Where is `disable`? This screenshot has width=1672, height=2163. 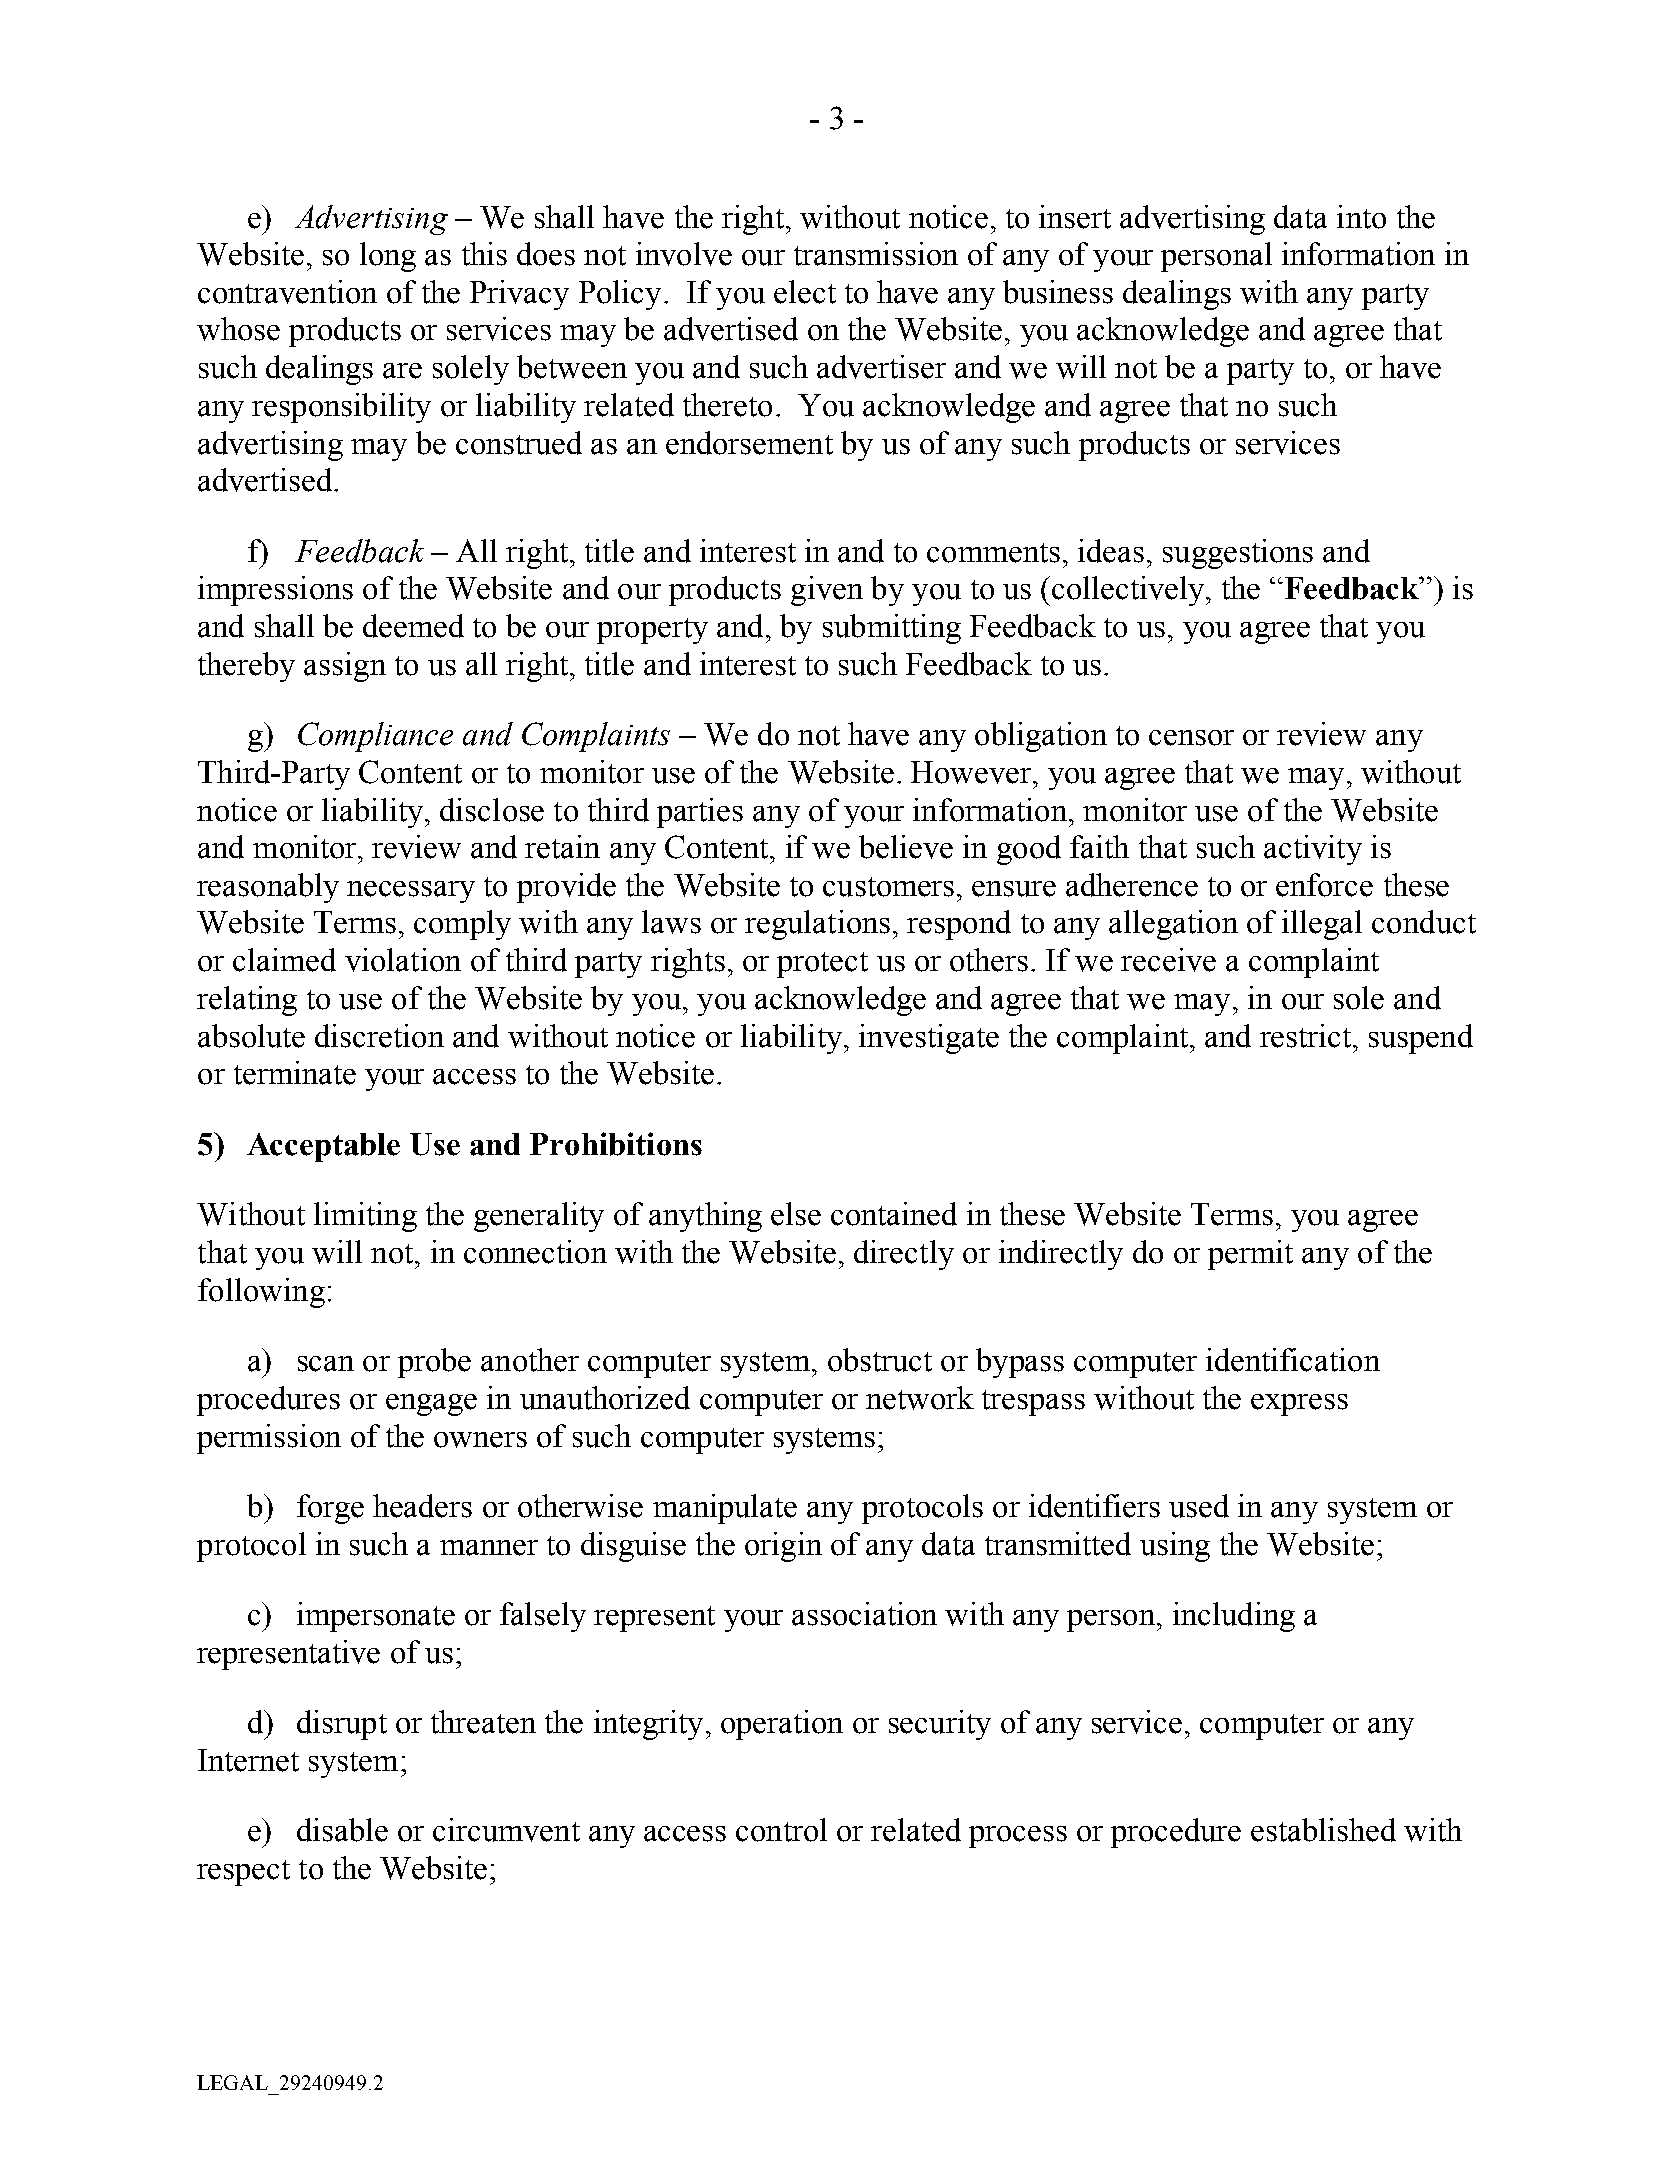 disable is located at coordinates (342, 1830).
